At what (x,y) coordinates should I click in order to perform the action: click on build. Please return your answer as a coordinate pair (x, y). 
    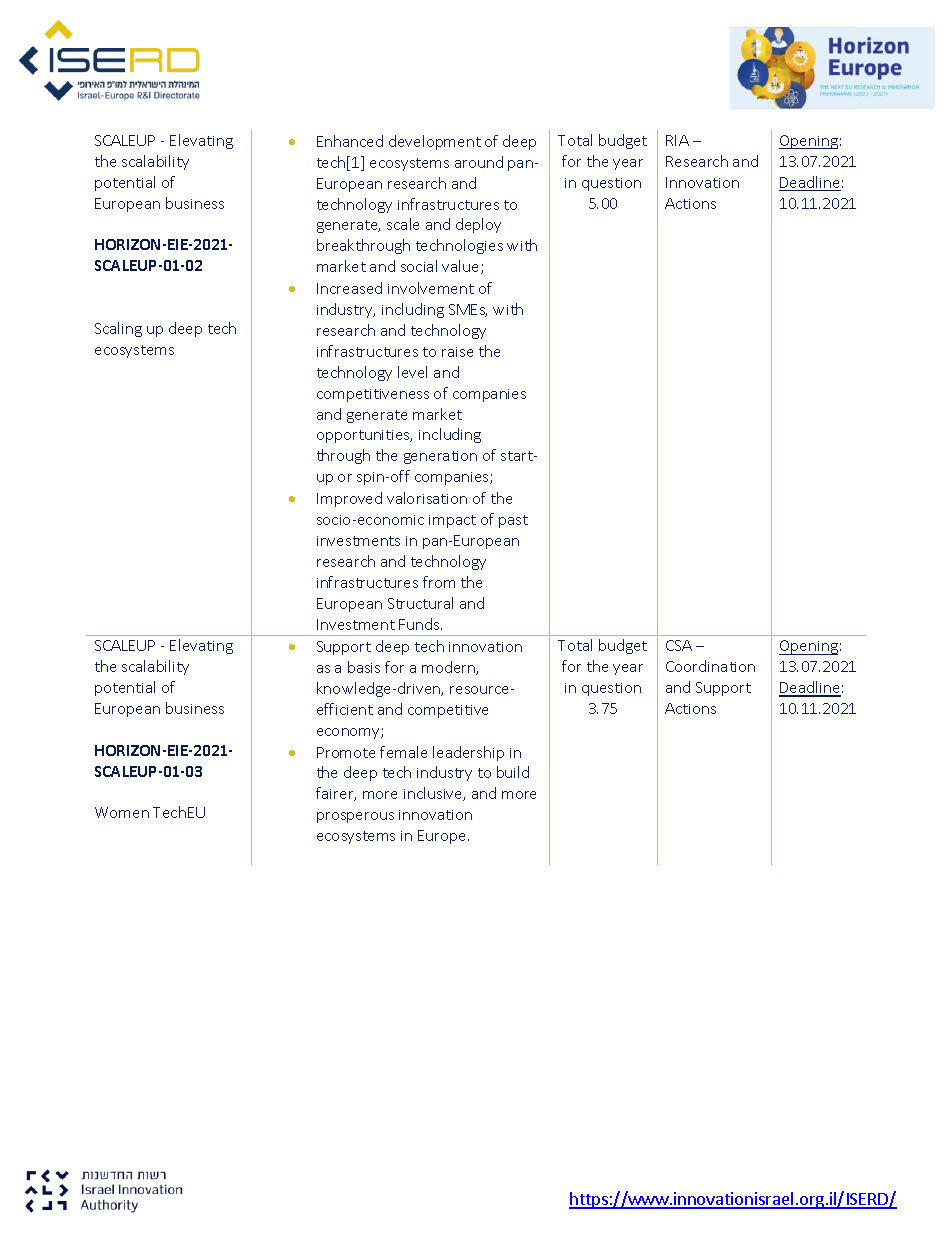
    Looking at the image, I should click on (513, 772).
